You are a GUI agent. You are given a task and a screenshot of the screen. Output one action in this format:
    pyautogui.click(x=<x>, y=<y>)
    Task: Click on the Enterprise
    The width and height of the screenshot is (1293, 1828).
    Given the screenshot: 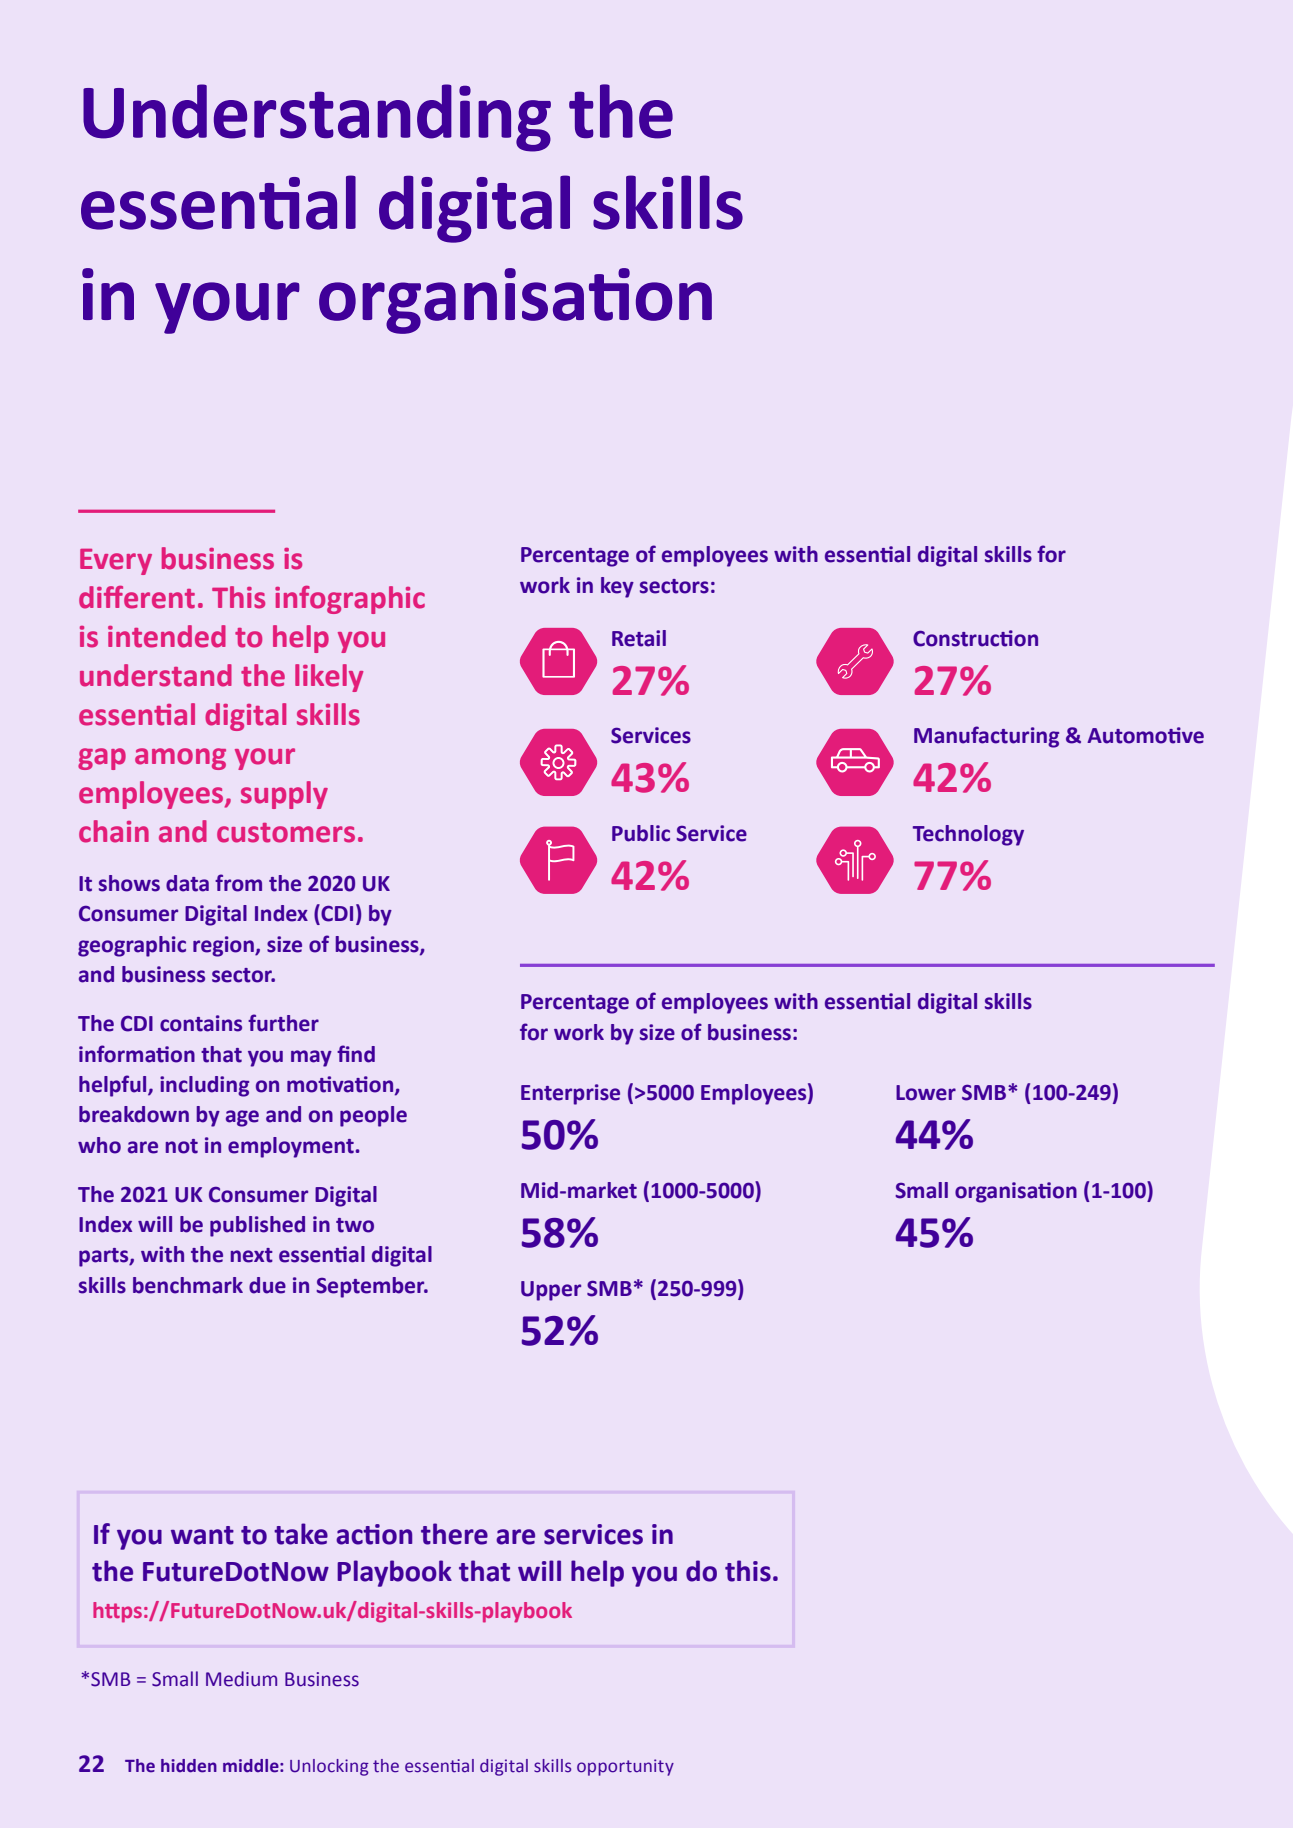 What is the action you would take?
    pyautogui.click(x=570, y=1094)
